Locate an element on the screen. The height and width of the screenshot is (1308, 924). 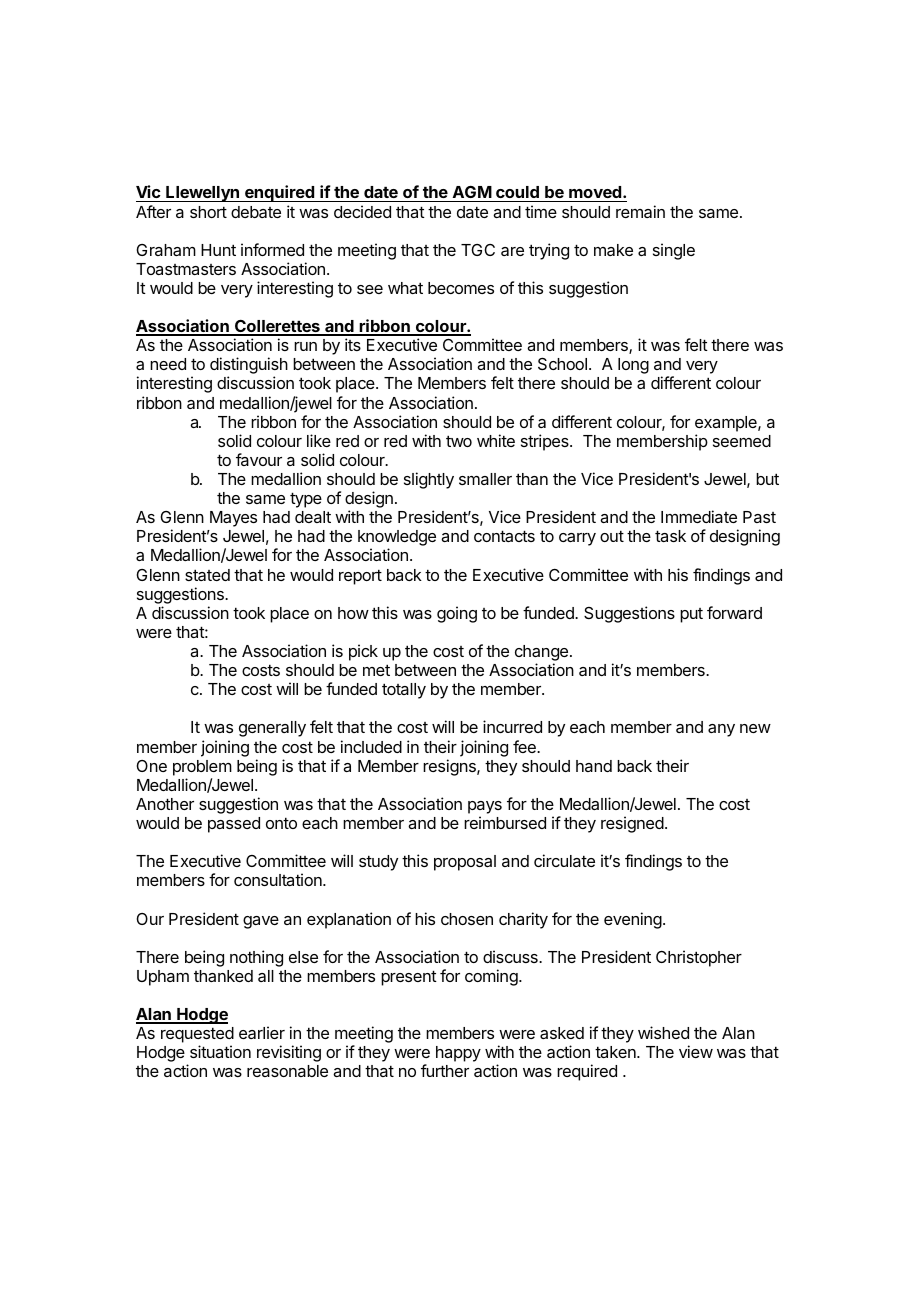
stated is located at coordinates (207, 575).
